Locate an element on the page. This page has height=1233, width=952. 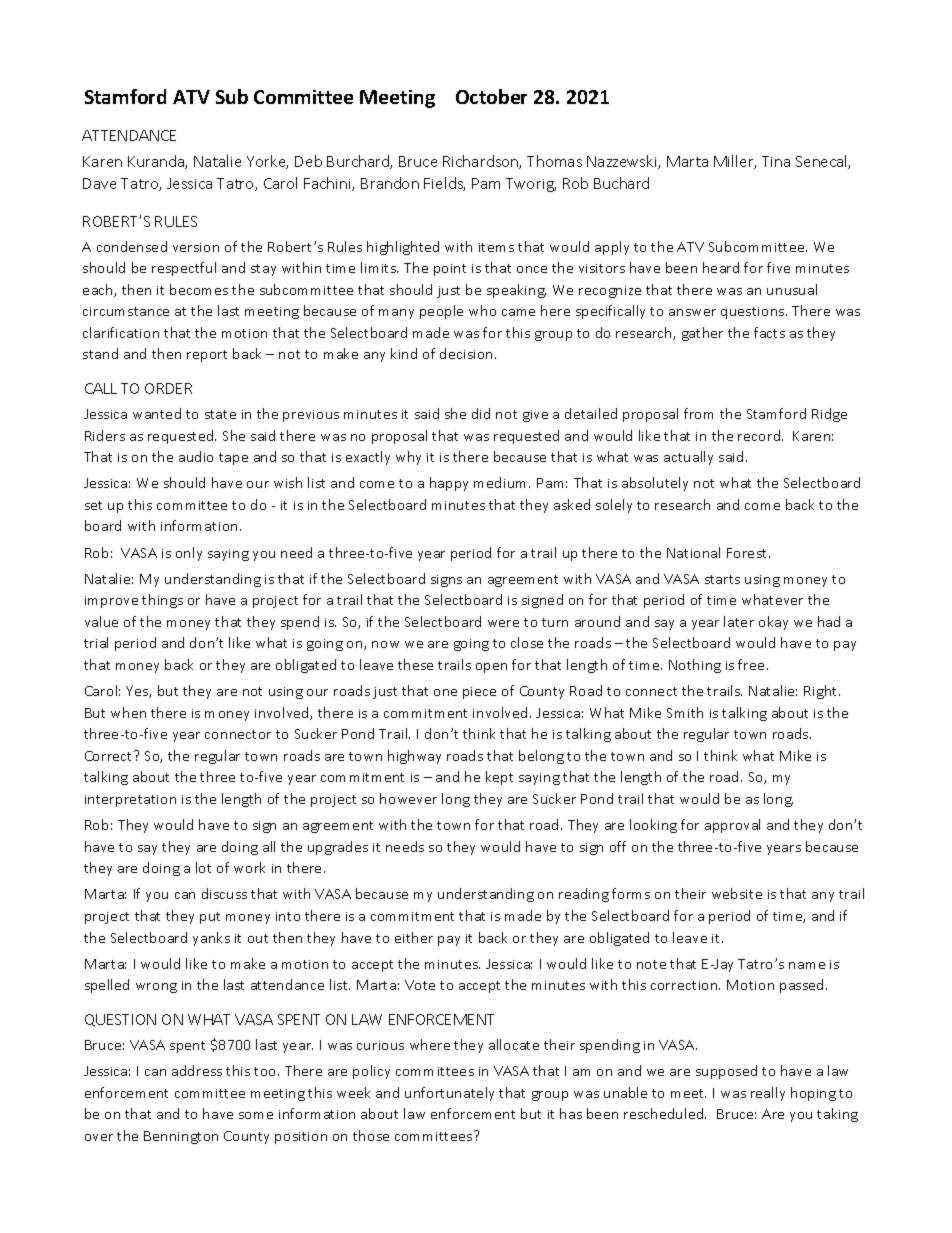
either is located at coordinates (414, 937).
